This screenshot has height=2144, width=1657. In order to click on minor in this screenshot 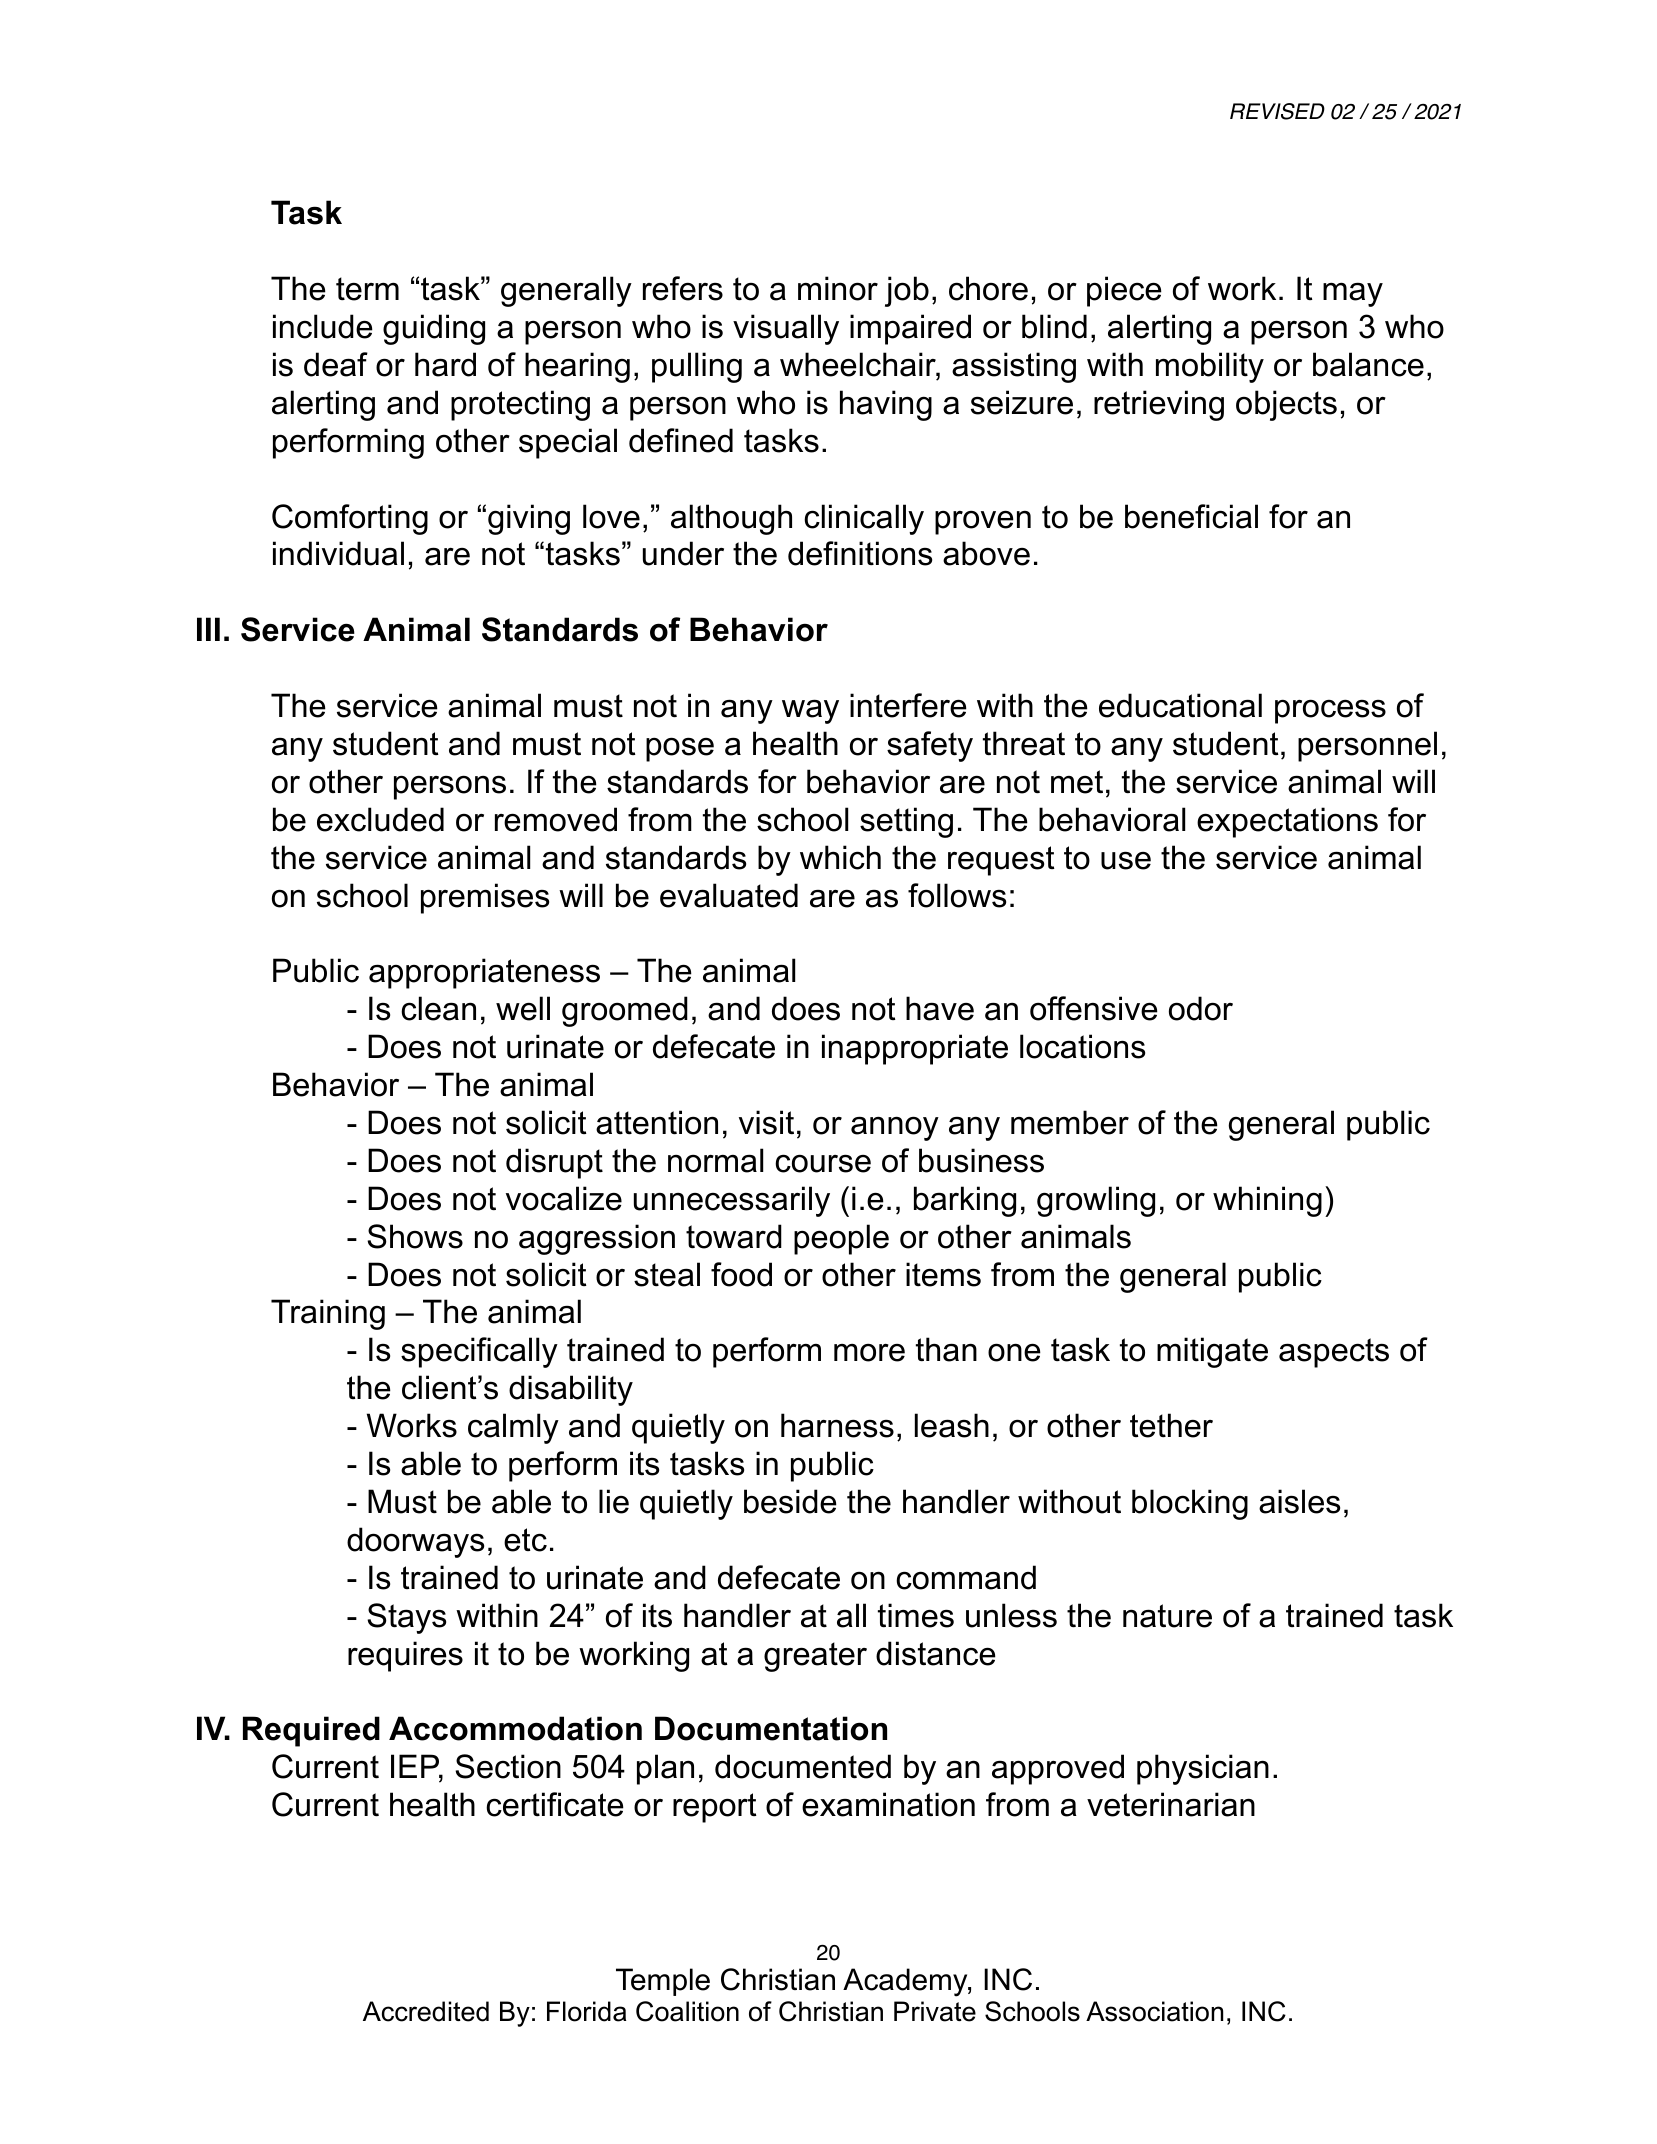, I will do `click(838, 288)`.
